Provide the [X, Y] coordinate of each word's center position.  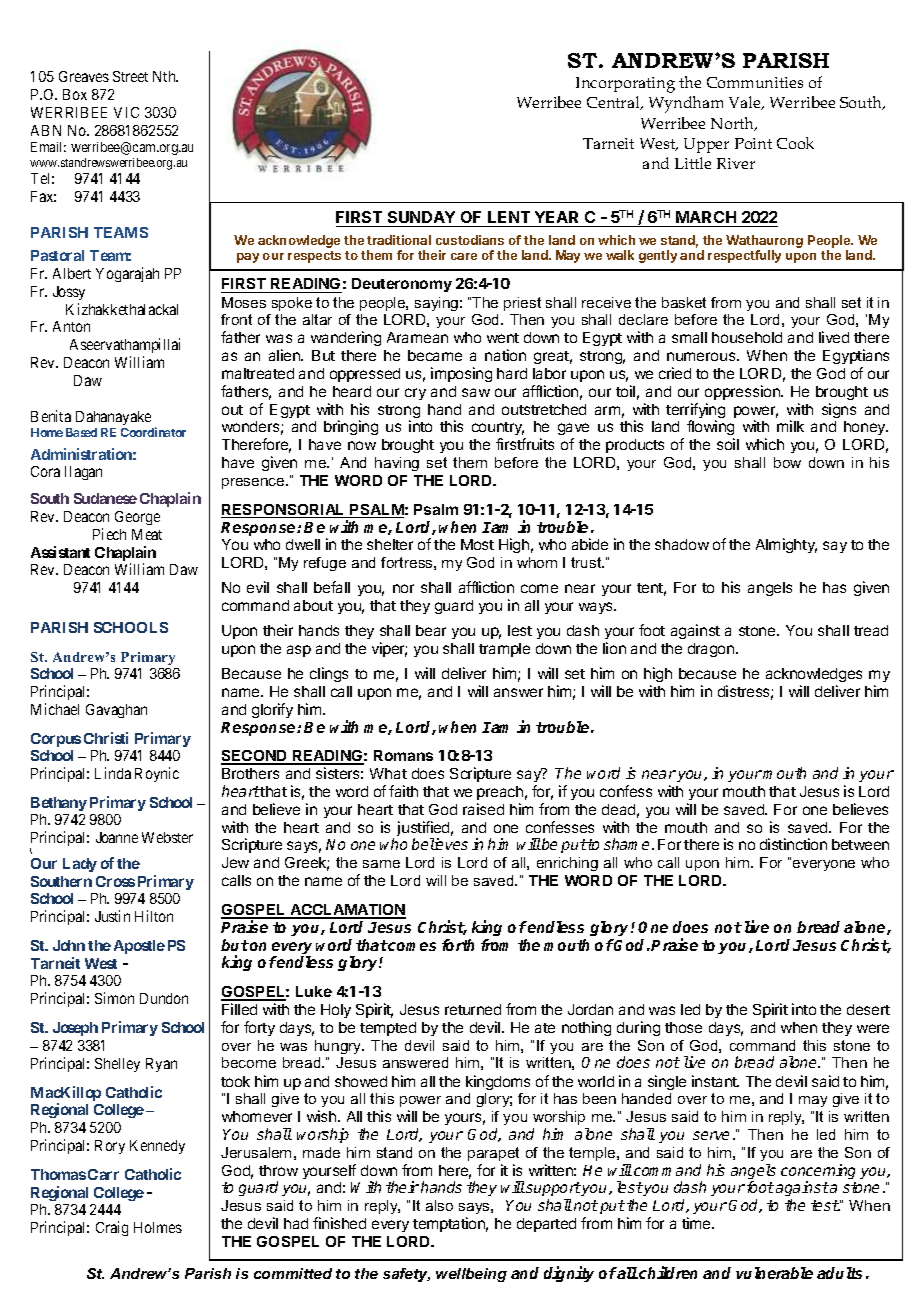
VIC [126, 112]
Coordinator [153, 432]
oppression [743, 392]
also [439, 1205]
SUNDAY [421, 219]
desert [868, 1009]
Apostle [139, 947]
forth [458, 945]
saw [476, 392]
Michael [55, 709]
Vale [746, 103]
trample [504, 650]
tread [871, 630]
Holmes [158, 1227]
